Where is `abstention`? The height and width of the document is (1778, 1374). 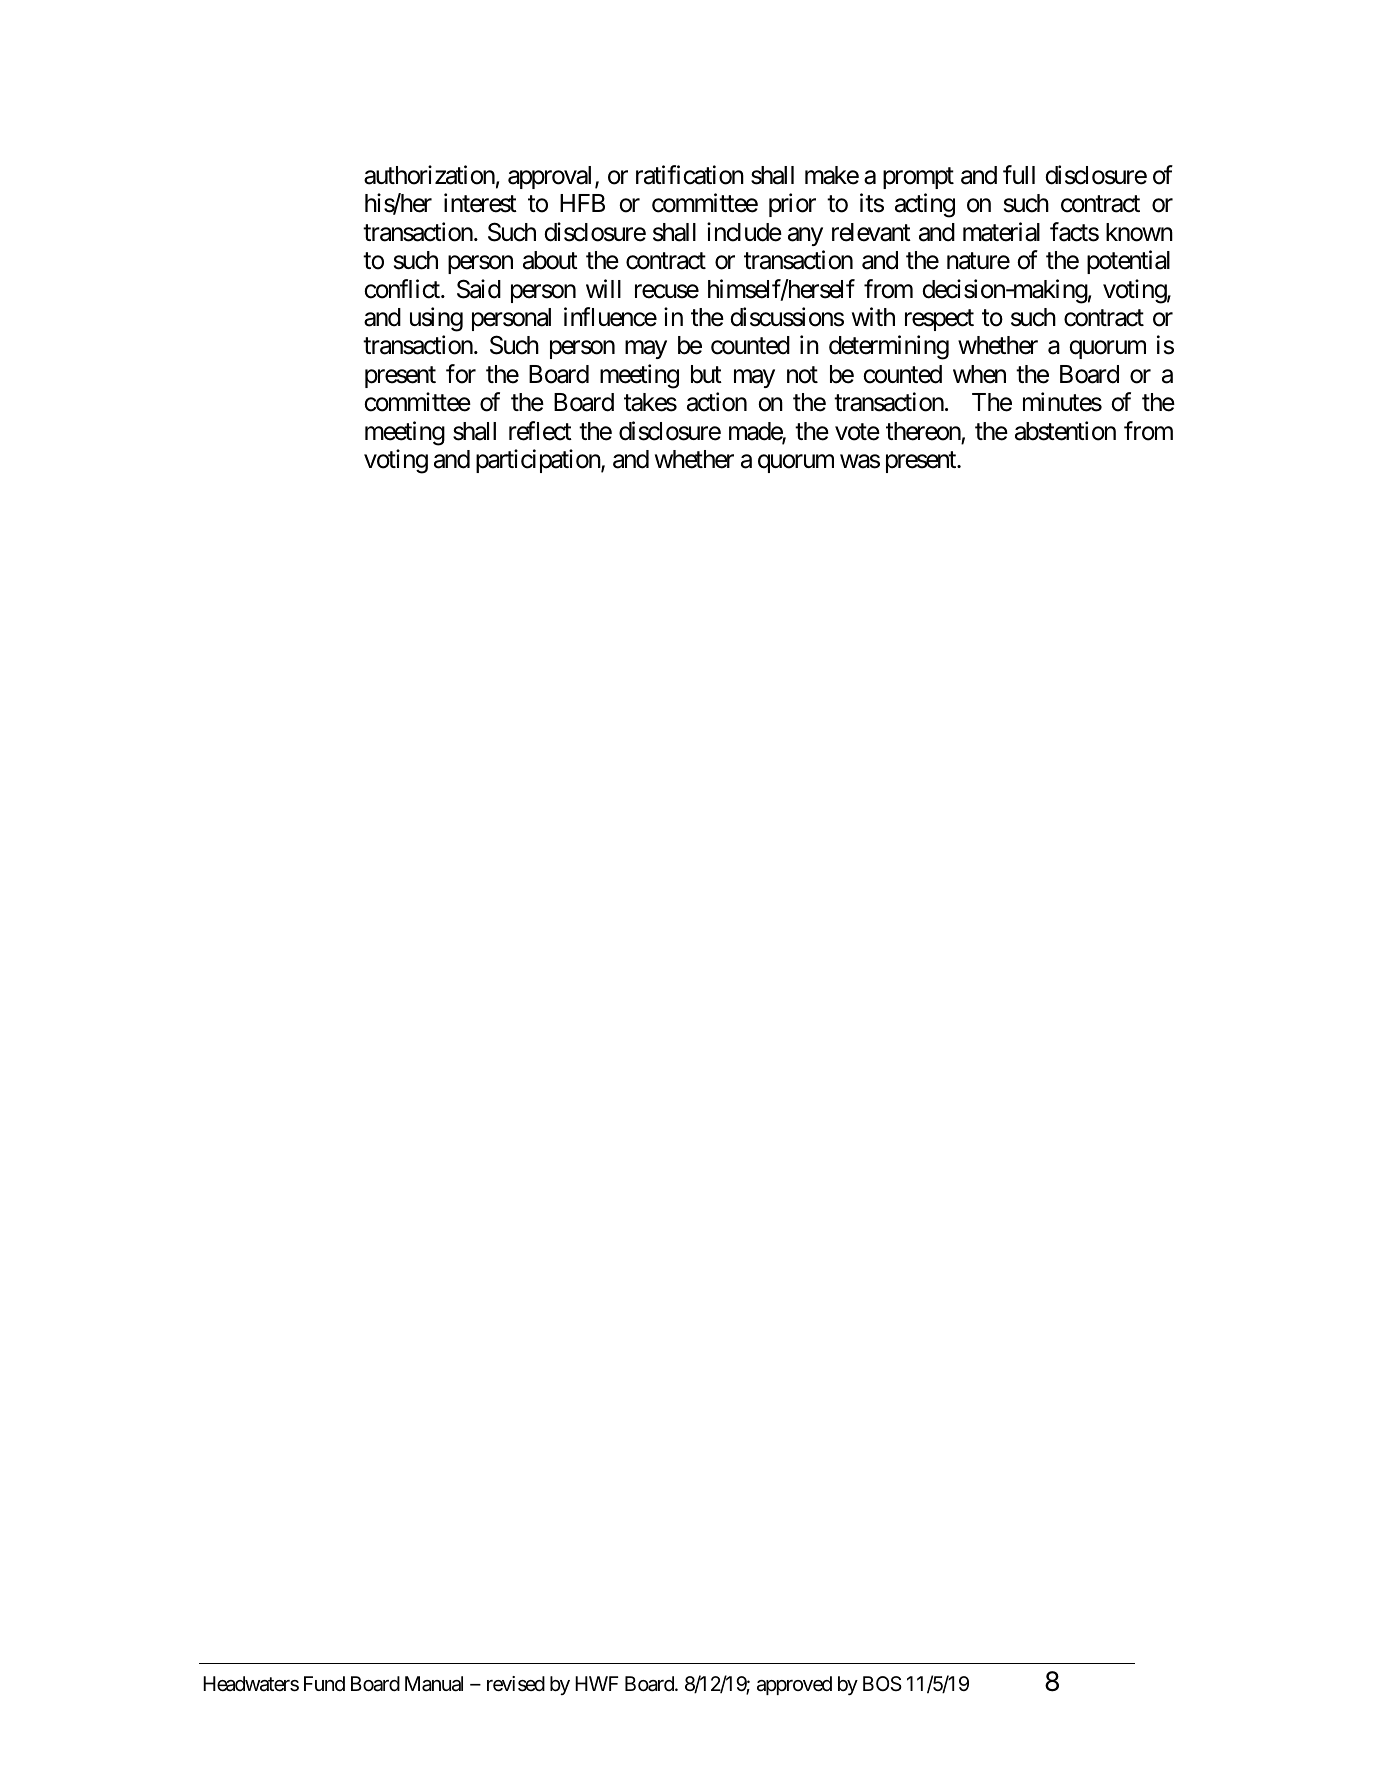 abstention is located at coordinates (1065, 431).
